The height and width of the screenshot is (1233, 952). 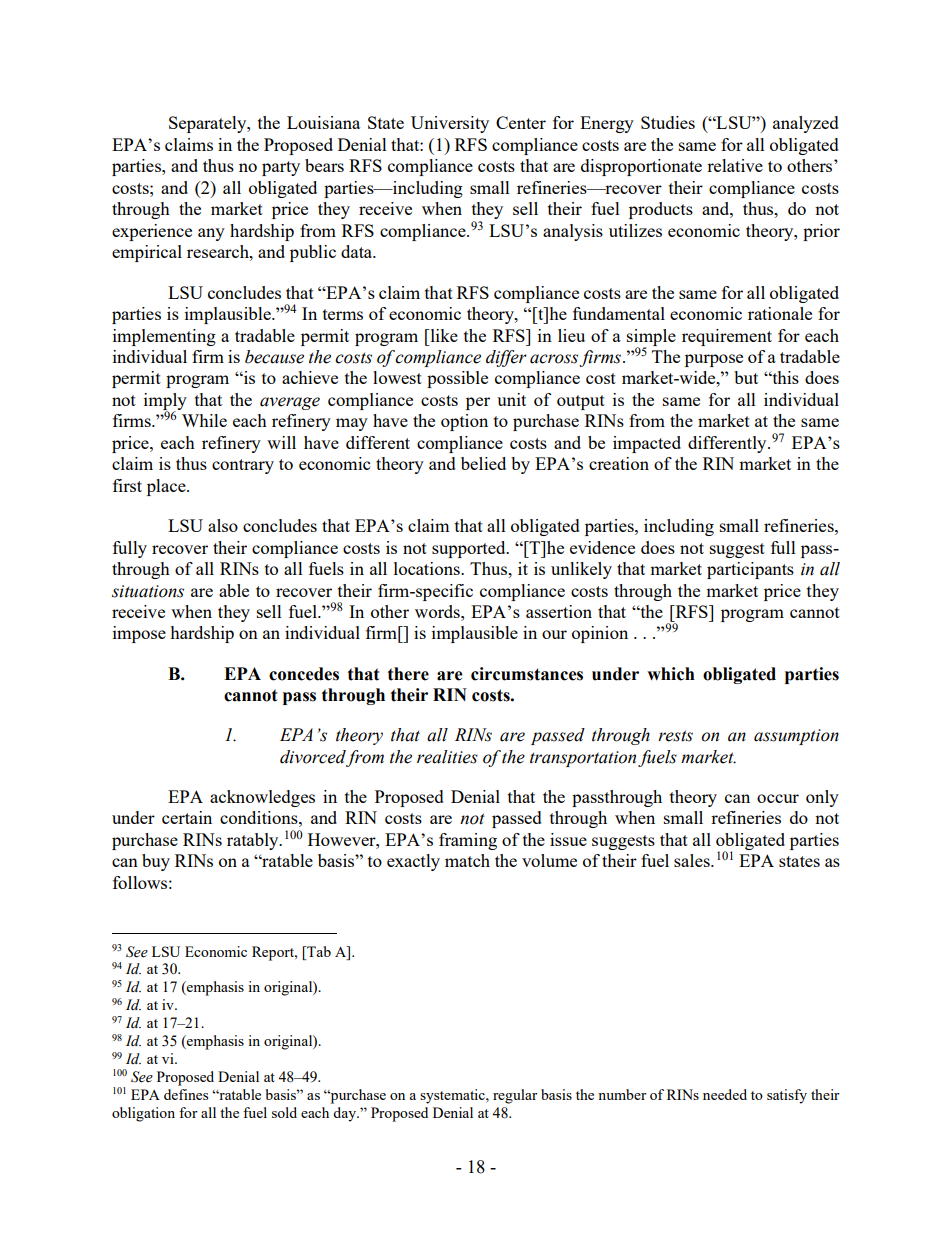 What do you see at coordinates (457, 379) in the screenshot?
I see `possible` at bounding box center [457, 379].
